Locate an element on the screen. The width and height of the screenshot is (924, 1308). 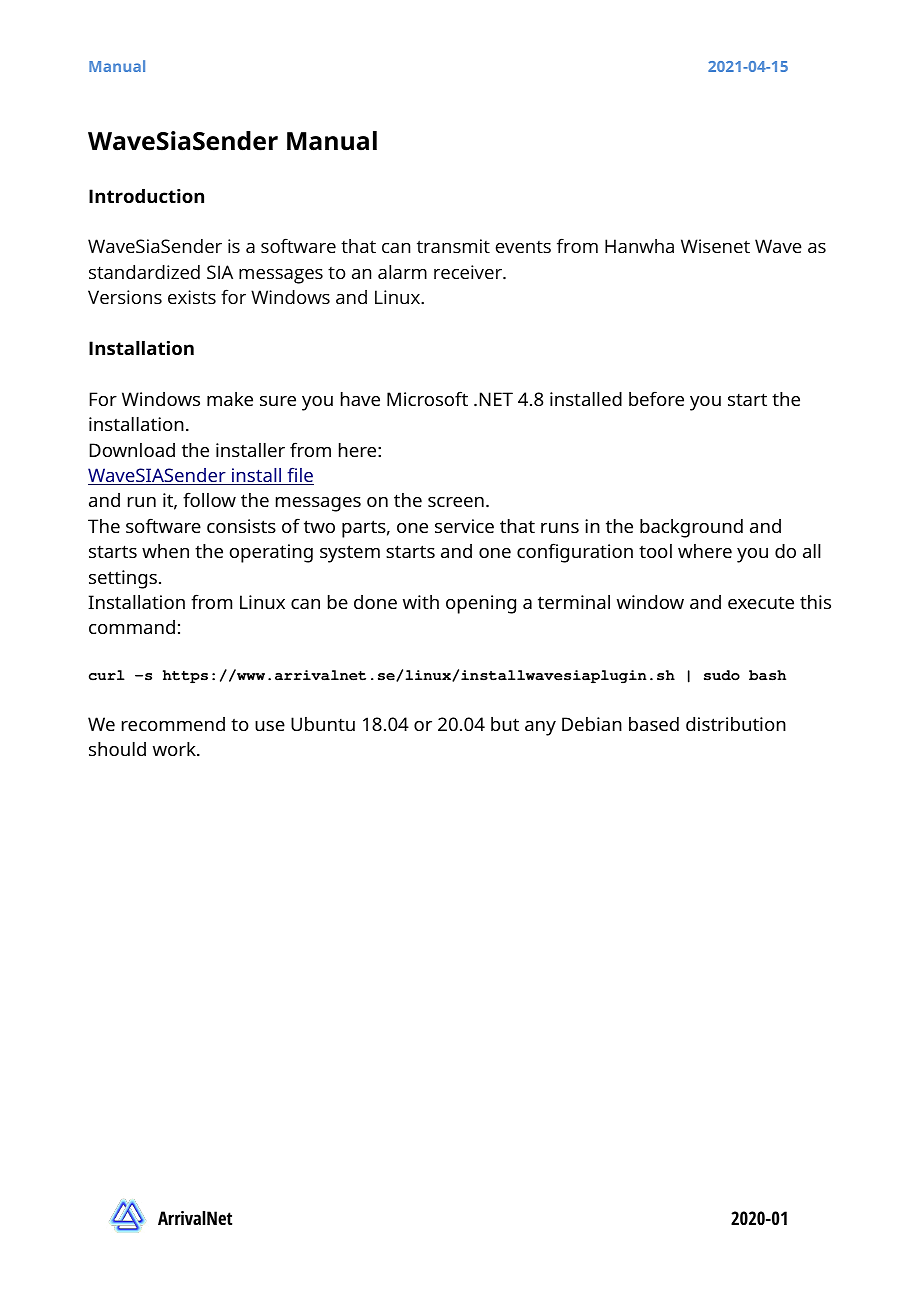
make is located at coordinates (230, 399).
